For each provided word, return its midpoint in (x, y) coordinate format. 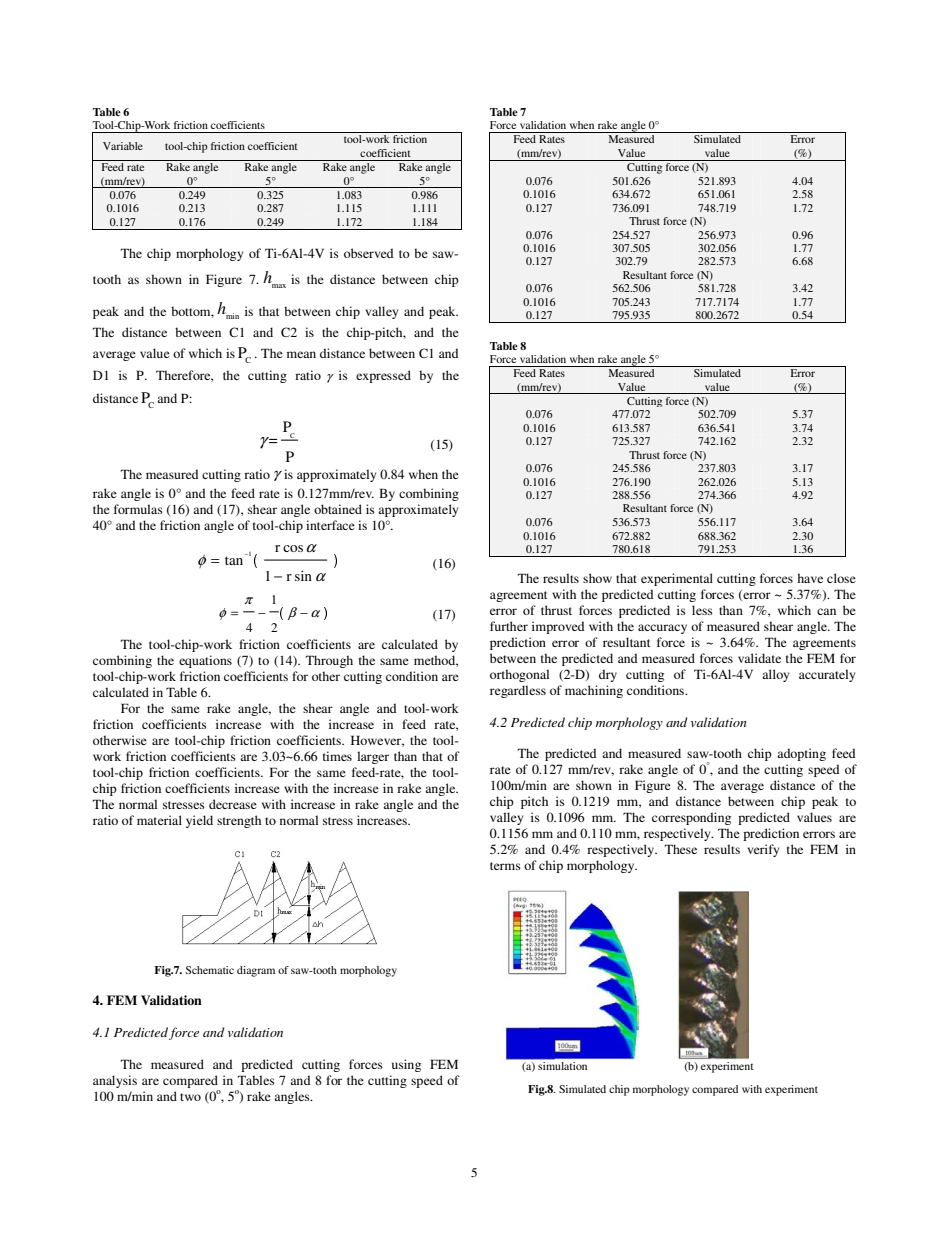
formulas (138, 509)
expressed (383, 376)
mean (301, 354)
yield (199, 821)
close (841, 578)
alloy (775, 675)
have (810, 578)
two (190, 1097)
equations (205, 661)
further (509, 626)
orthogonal (519, 675)
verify (763, 850)
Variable (123, 146)
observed (369, 253)
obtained (338, 509)
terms (505, 866)
